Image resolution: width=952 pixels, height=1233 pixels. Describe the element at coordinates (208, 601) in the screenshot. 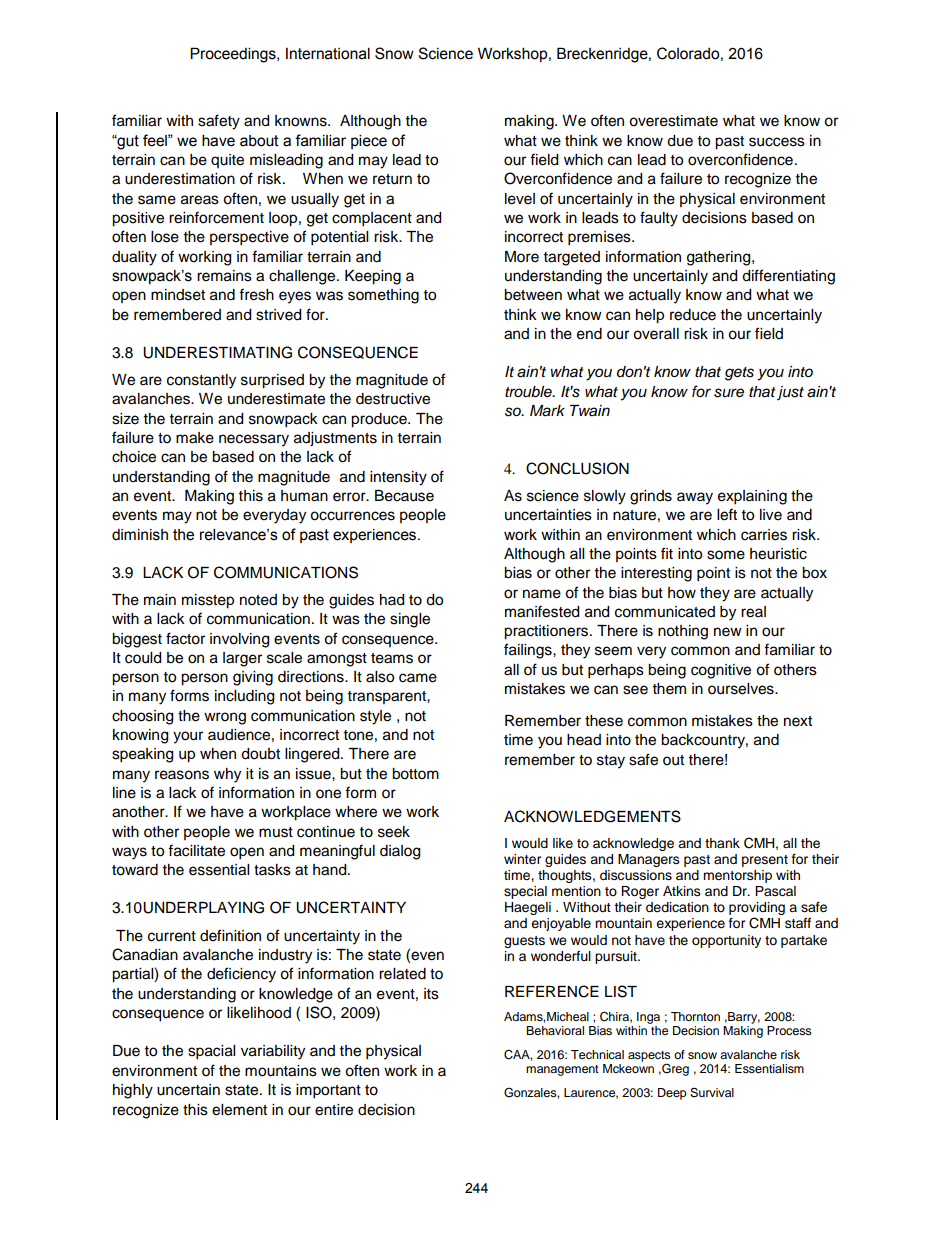

I see `misstep` at that location.
